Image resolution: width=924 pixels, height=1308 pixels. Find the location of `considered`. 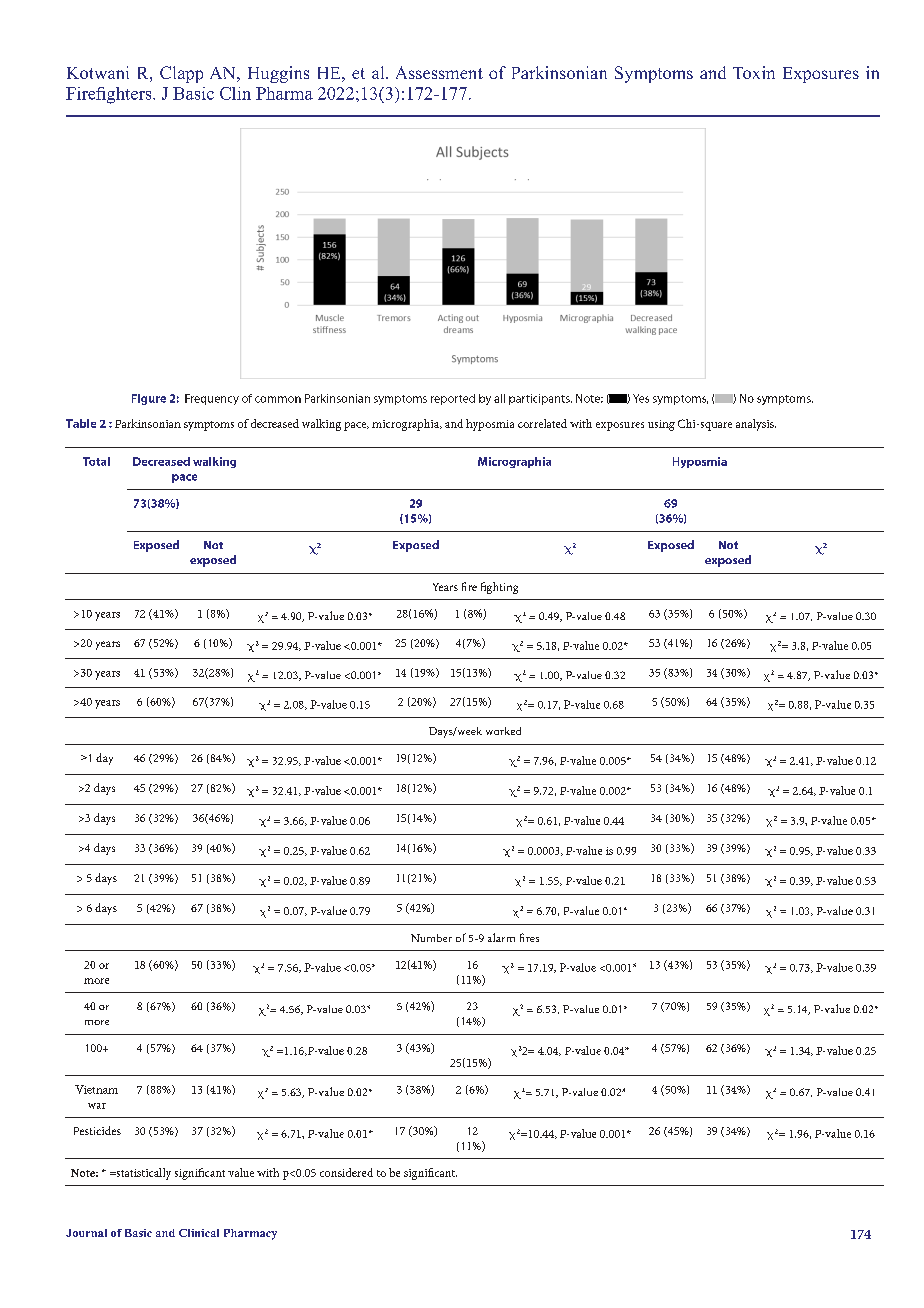

considered is located at coordinates (346, 1172).
